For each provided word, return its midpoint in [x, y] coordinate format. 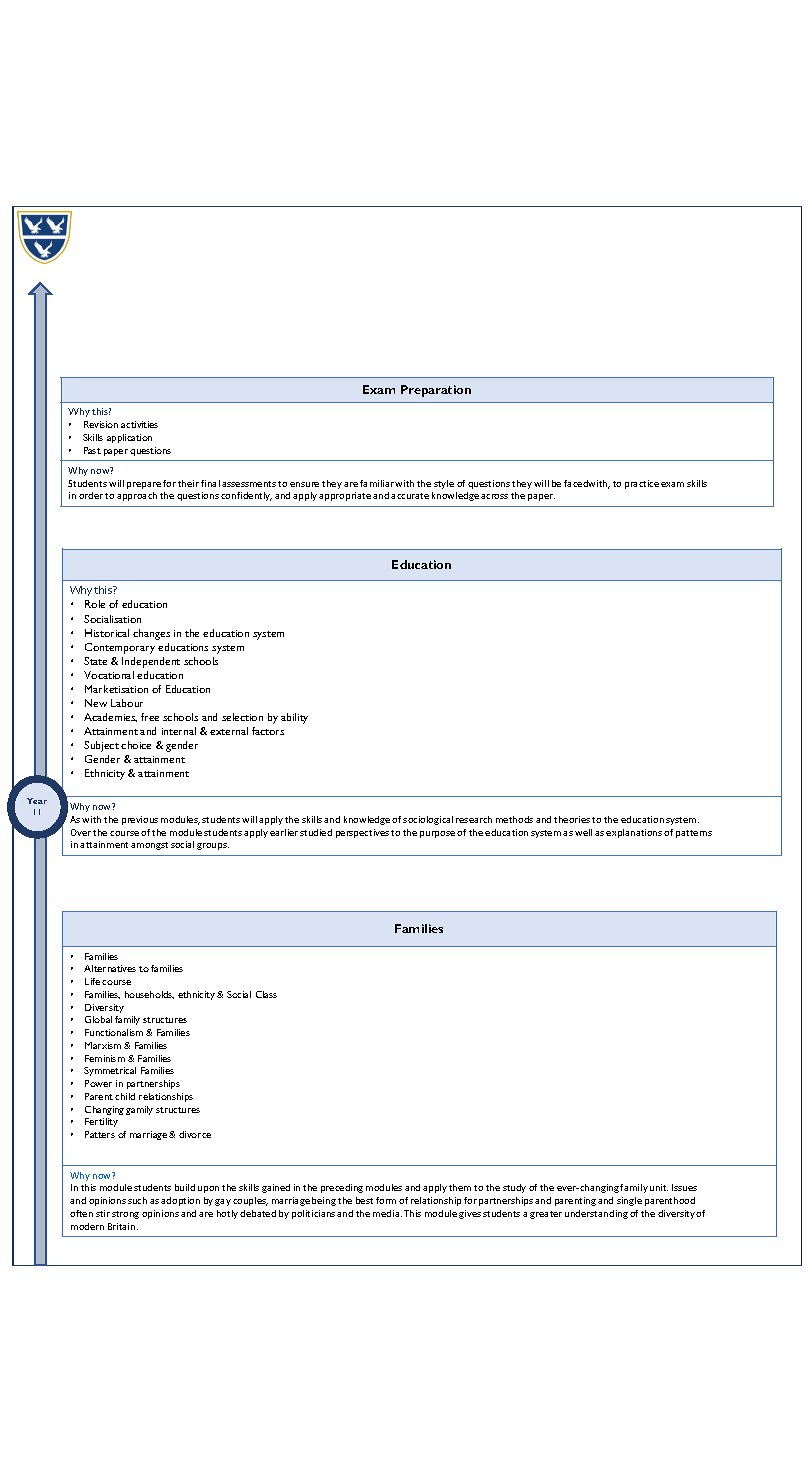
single [629, 1201]
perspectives [362, 833]
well [583, 832]
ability [294, 718]
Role [95, 604]
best [364, 1200]
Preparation [436, 391]
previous [140, 820]
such [137, 1200]
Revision [101, 424]
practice [642, 484]
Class [266, 994]
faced [576, 483]
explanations [634, 833]
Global [98, 1019]
